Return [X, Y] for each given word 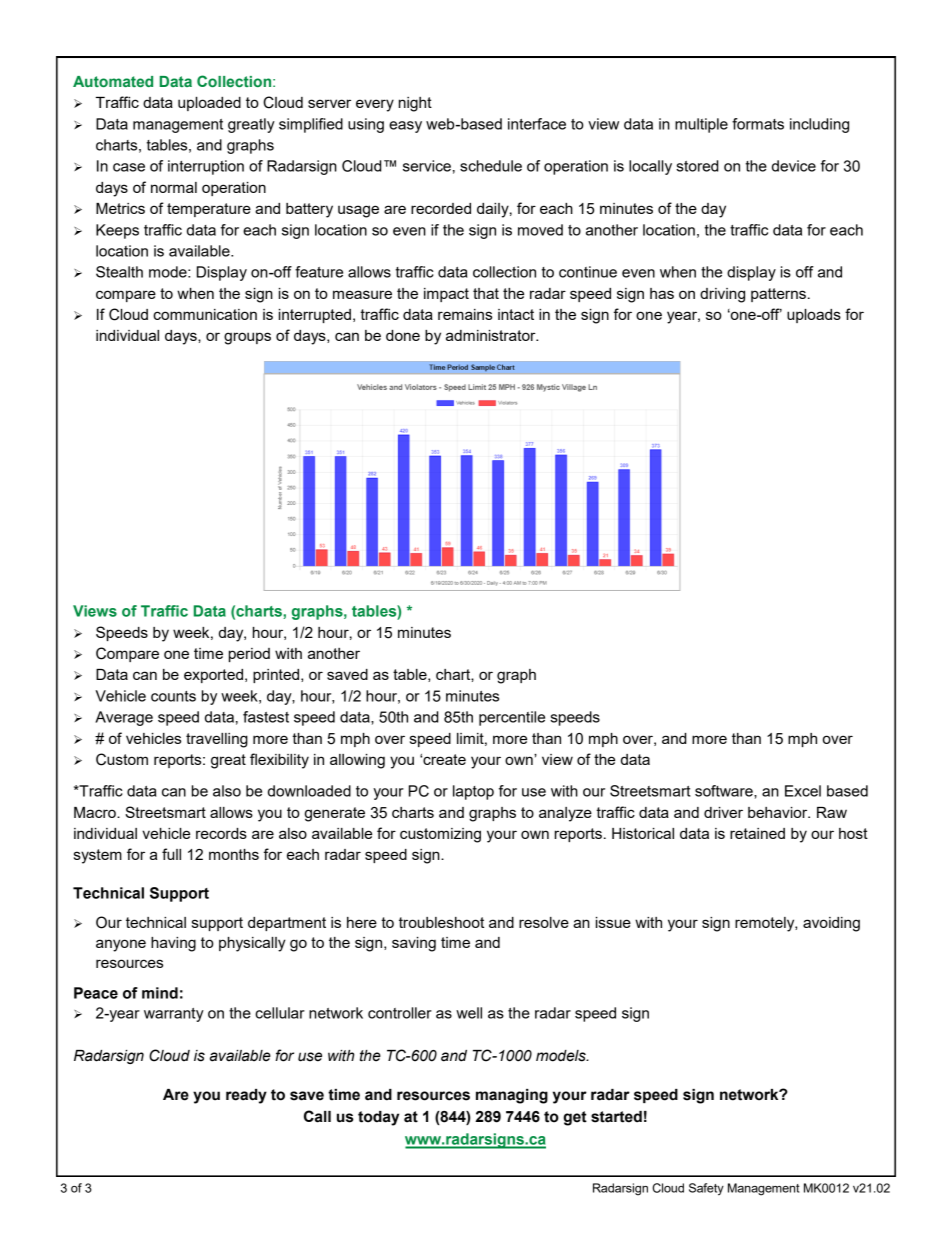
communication [205, 314]
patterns [778, 295]
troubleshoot [441, 922]
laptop [473, 792]
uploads [814, 316]
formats [758, 124]
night [415, 104]
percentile [512, 718]
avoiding [831, 924]
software [725, 791]
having [173, 944]
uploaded [209, 104]
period [249, 655]
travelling [217, 740]
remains [465, 314]
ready [246, 1096]
